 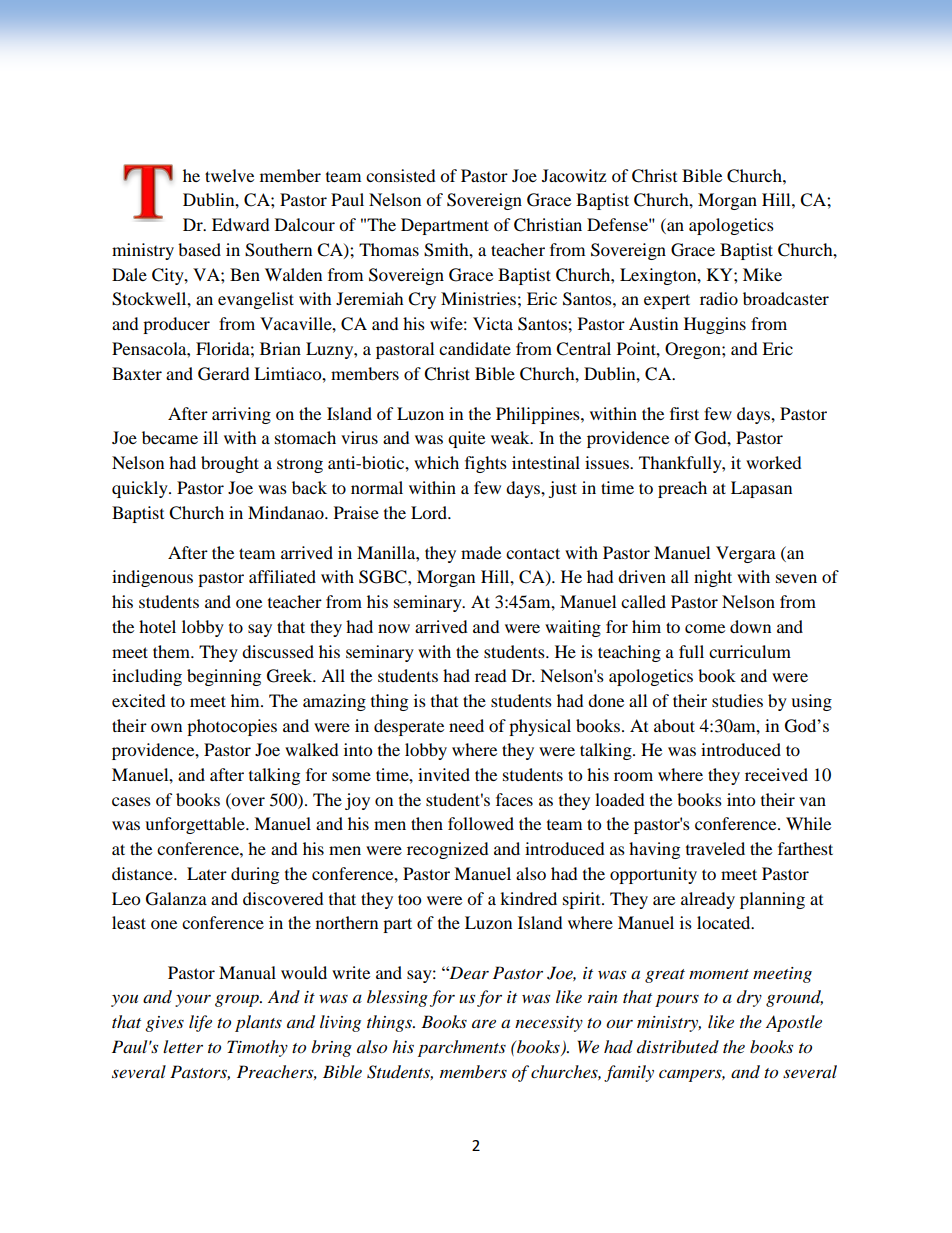 I want to click on Mike, so click(x=762, y=274).
